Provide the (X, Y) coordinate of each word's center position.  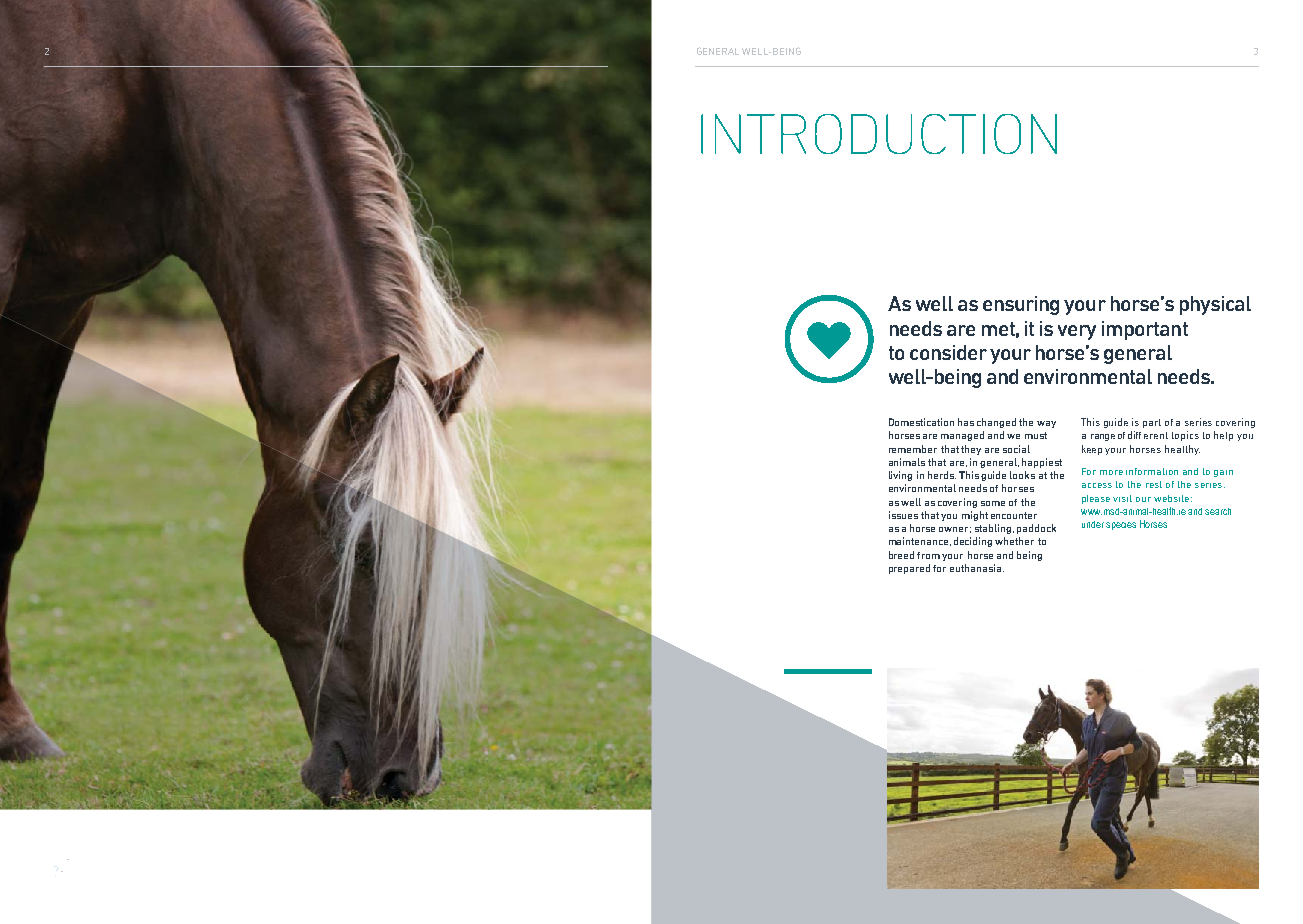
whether (1014, 541)
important (1145, 330)
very (1077, 332)
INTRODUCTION (879, 134)
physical (1215, 305)
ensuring (1021, 305)
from (928, 555)
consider (948, 352)
